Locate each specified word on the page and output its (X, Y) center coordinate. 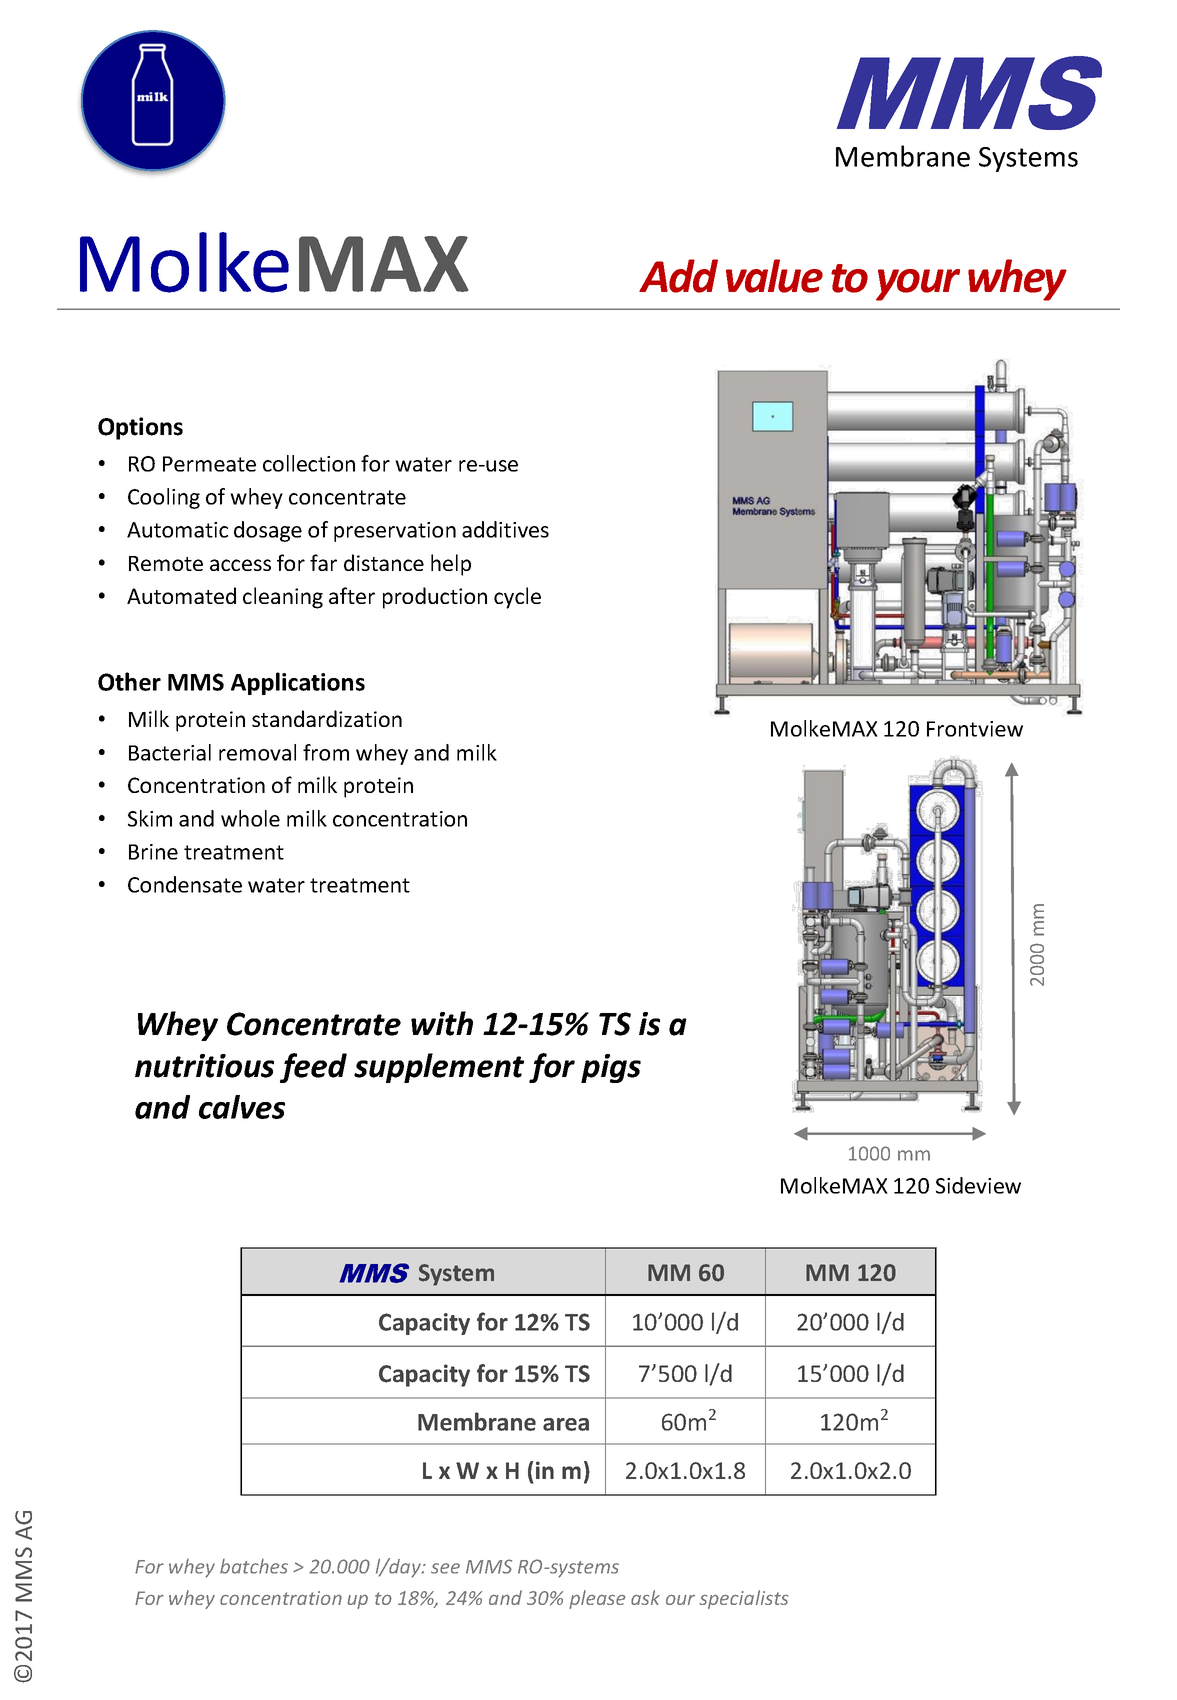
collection (309, 463)
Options (140, 428)
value (774, 276)
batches (254, 1566)
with (442, 1023)
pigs (611, 1068)
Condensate (185, 884)
